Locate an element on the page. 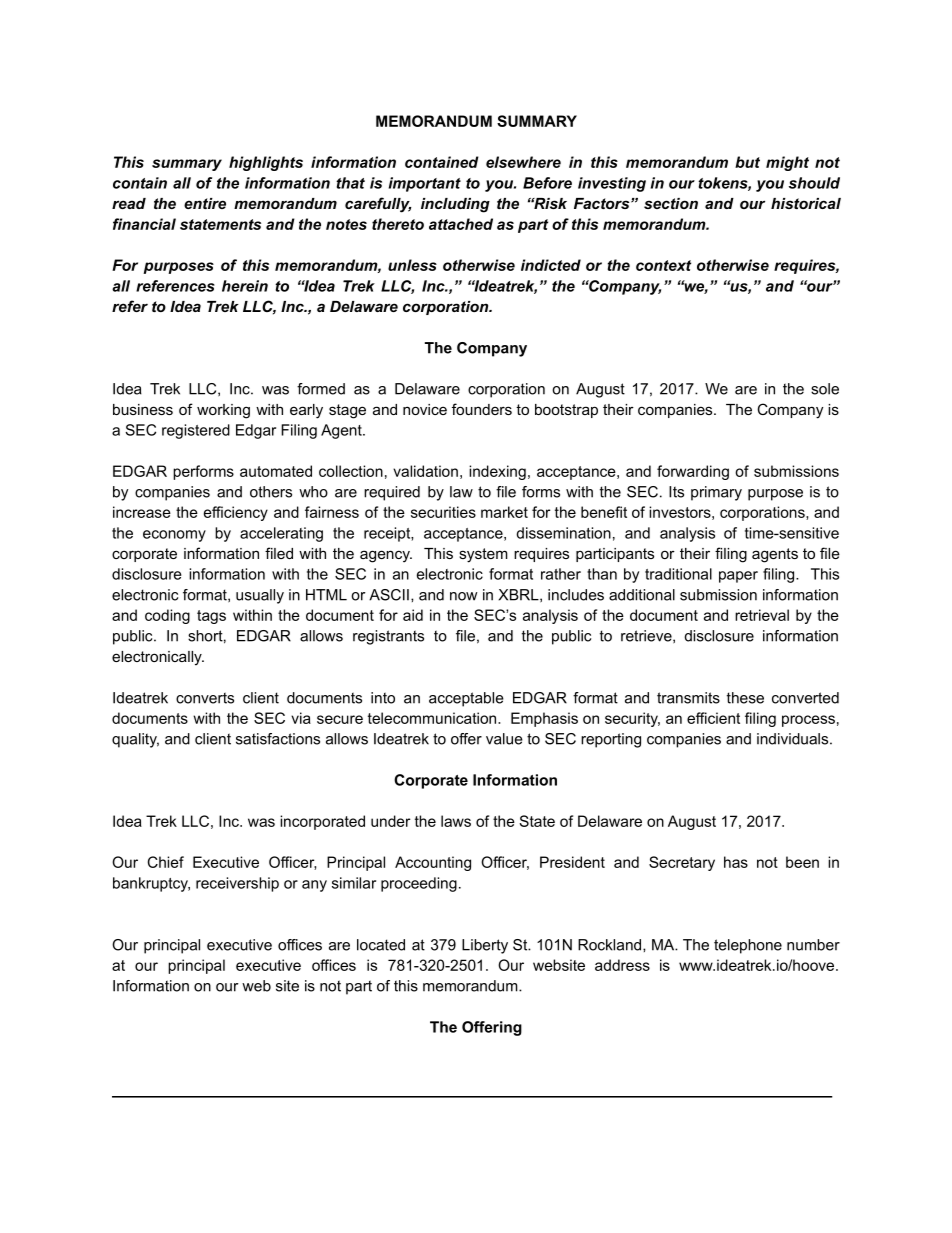  paper is located at coordinates (738, 577).
